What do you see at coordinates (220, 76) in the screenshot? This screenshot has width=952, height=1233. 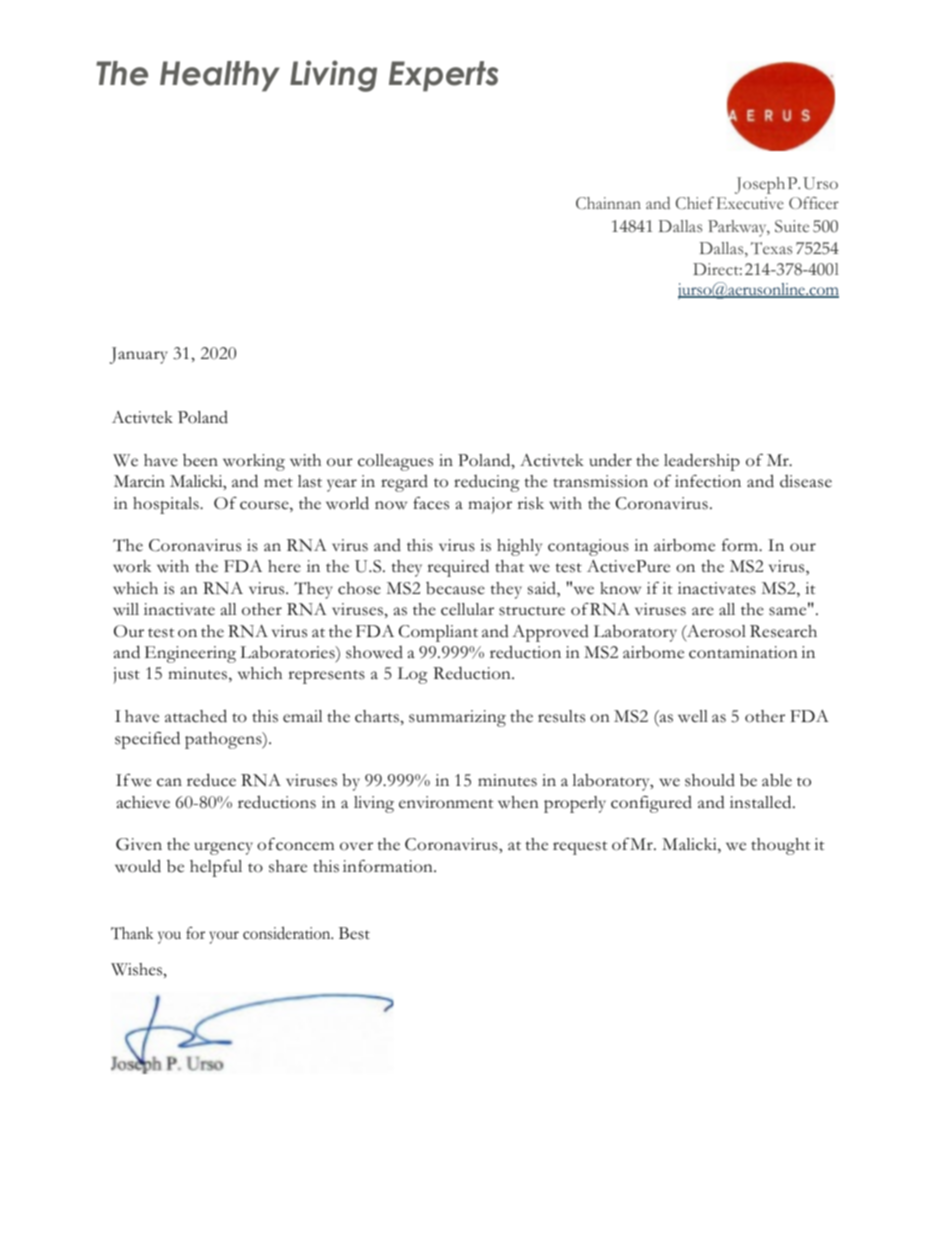 I see `Healthy` at bounding box center [220, 76].
